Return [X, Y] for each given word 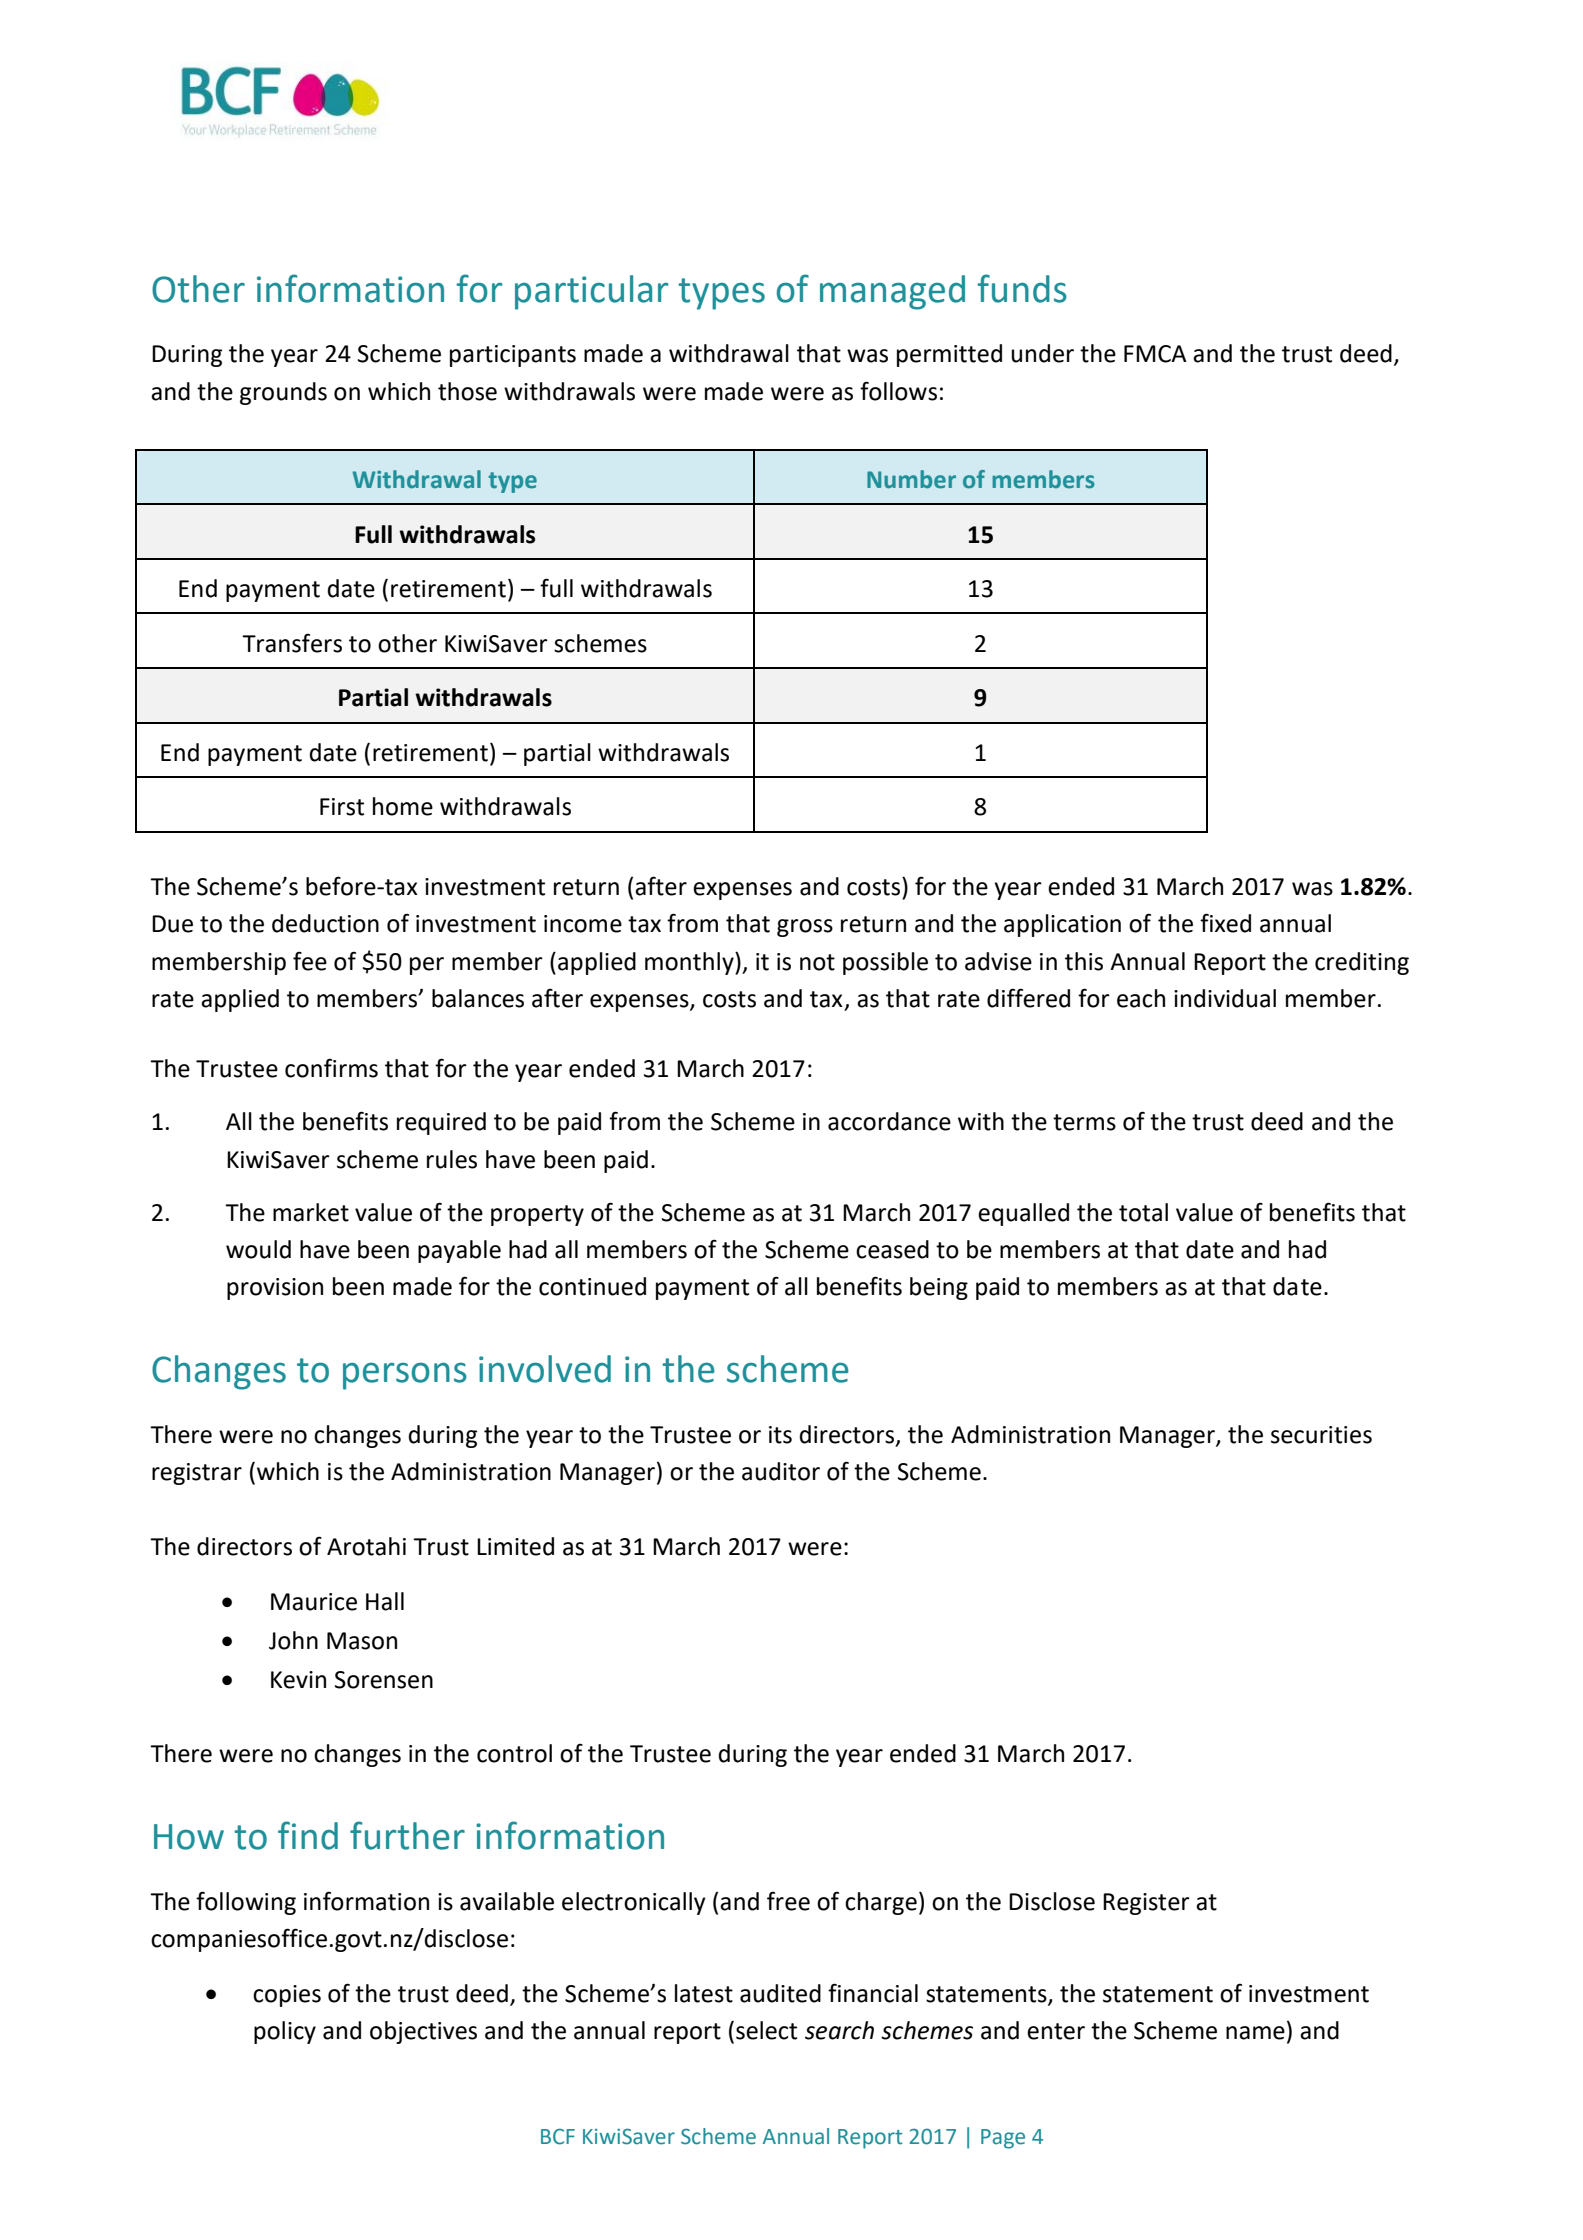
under [1042, 353]
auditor [781, 1471]
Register [1146, 1904]
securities [1321, 1435]
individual [1225, 998]
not [817, 962]
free [788, 1901]
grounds [283, 393]
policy [285, 2032]
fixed [1225, 923]
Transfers [292, 643]
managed [892, 292]
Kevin [298, 1680]
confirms [331, 1068]
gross [805, 928]
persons [405, 1376]
